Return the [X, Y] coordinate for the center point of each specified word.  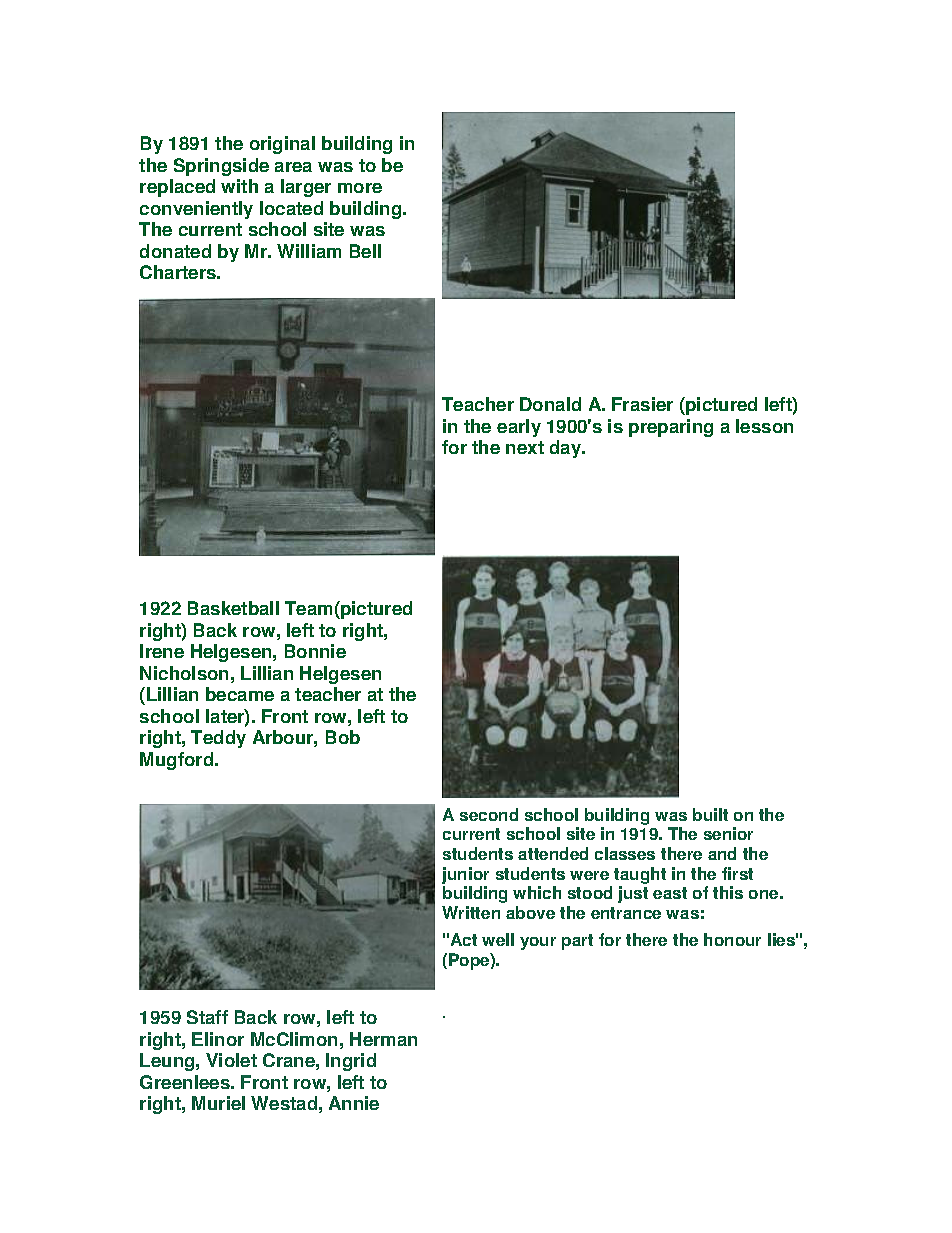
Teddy [218, 739]
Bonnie [315, 651]
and [722, 853]
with [239, 186]
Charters [179, 272]
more [360, 188]
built [710, 814]
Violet [231, 1060]
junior [465, 875]
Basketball [233, 608]
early [519, 428]
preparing [671, 428]
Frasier [642, 404]
